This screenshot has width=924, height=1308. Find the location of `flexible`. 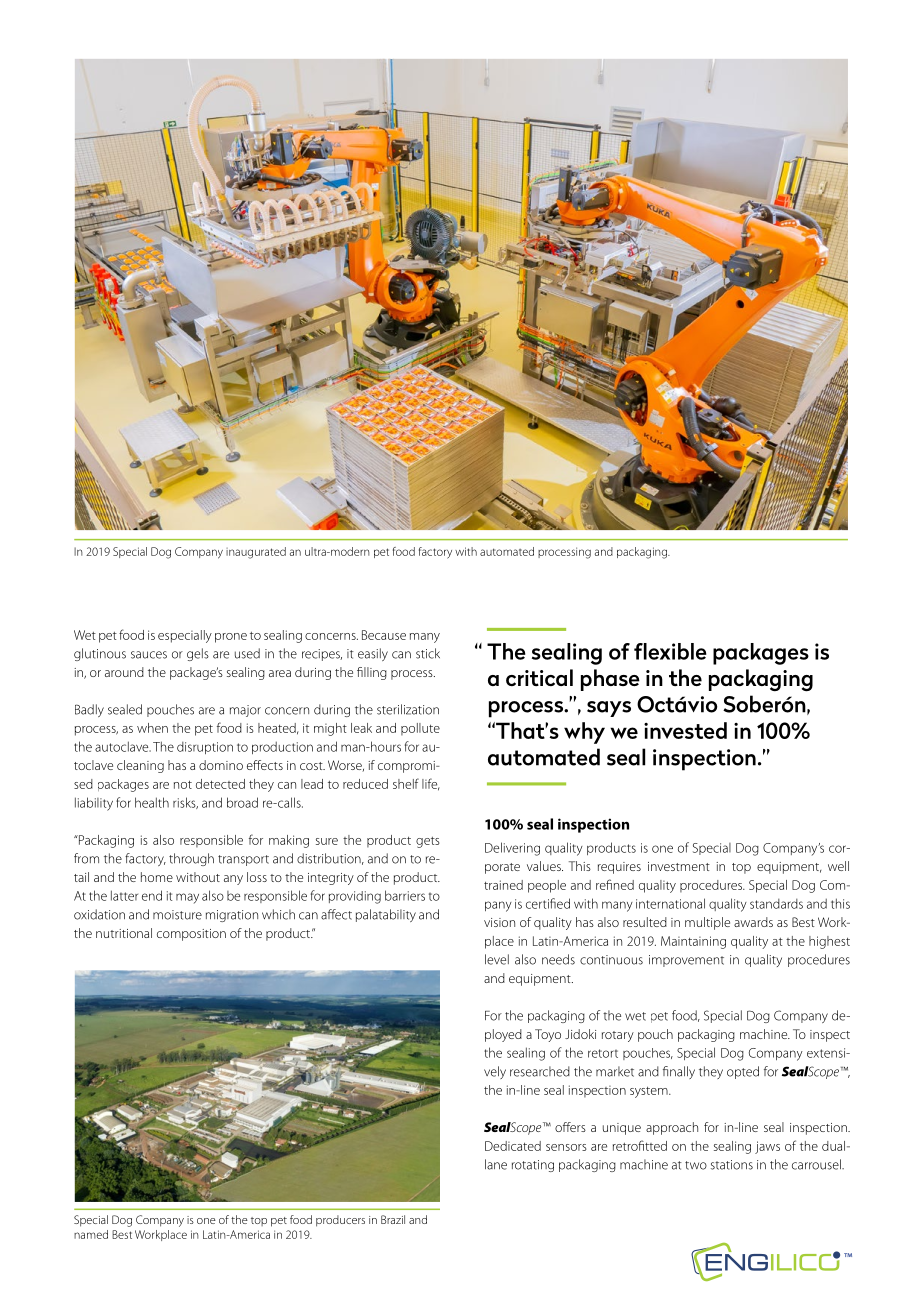

flexible is located at coordinates (670, 651).
